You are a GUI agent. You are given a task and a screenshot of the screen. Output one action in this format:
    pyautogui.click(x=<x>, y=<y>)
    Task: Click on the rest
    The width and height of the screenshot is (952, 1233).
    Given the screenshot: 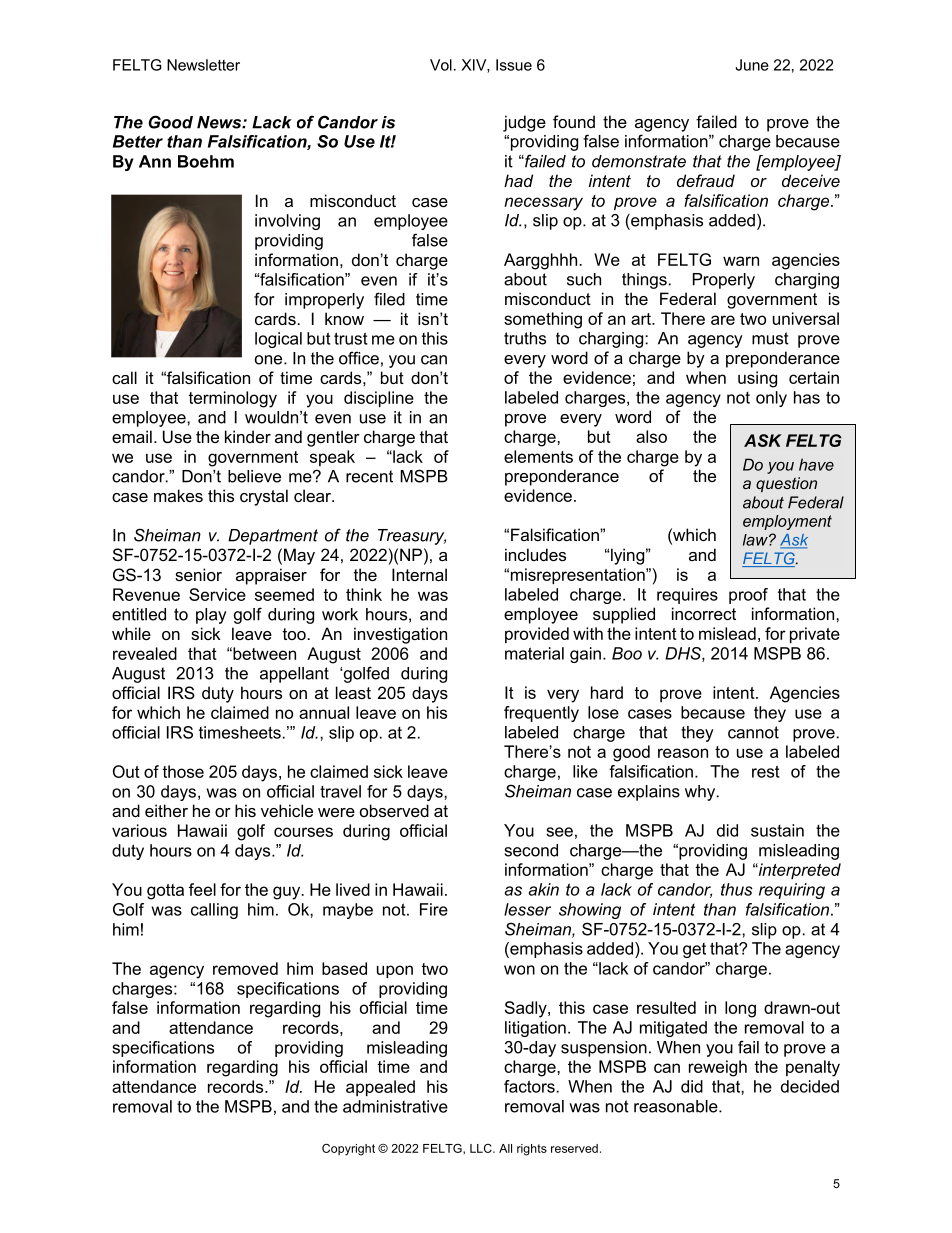 What is the action you would take?
    pyautogui.click(x=766, y=771)
